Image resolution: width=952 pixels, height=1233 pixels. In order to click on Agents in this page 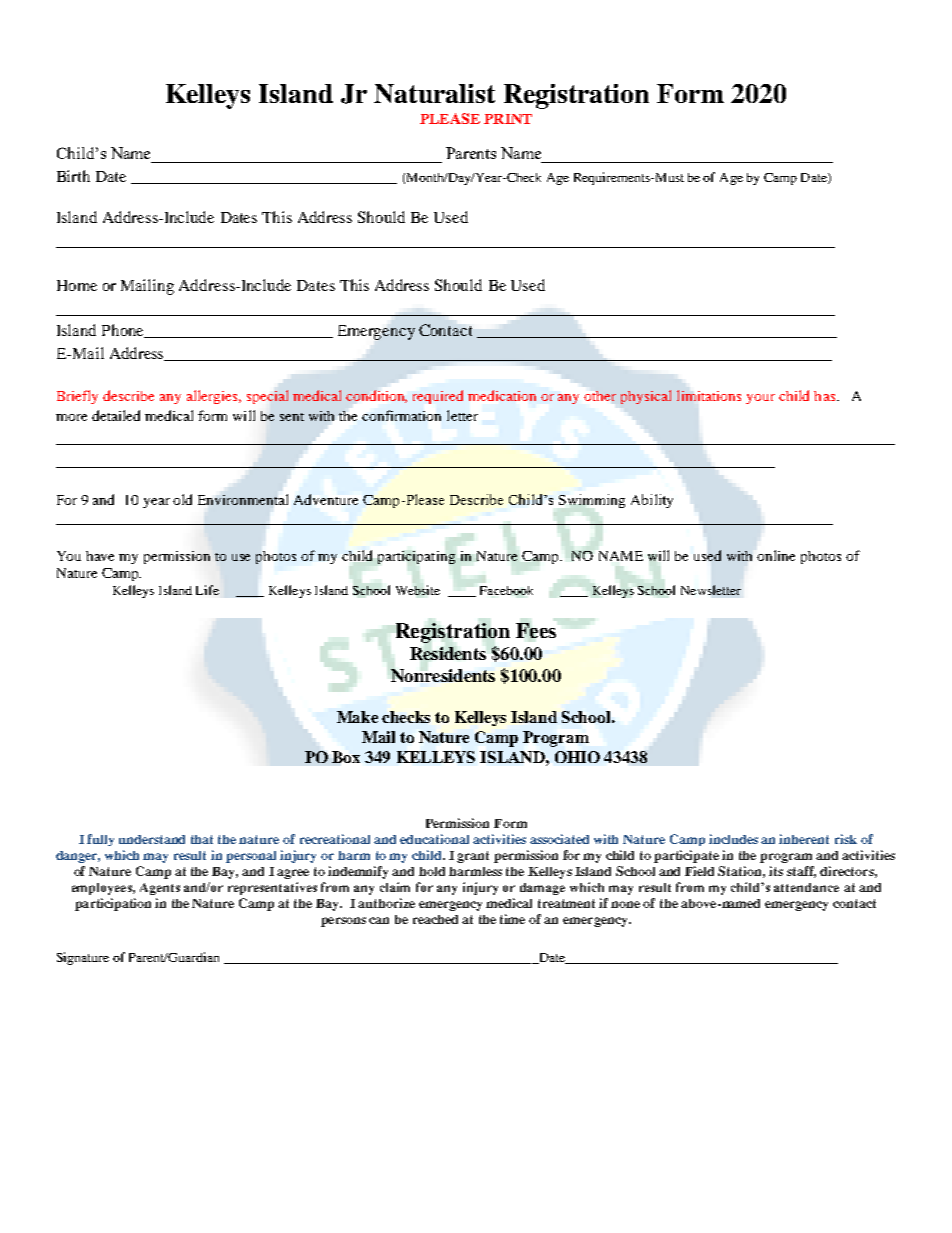, I will do `click(160, 889)`.
